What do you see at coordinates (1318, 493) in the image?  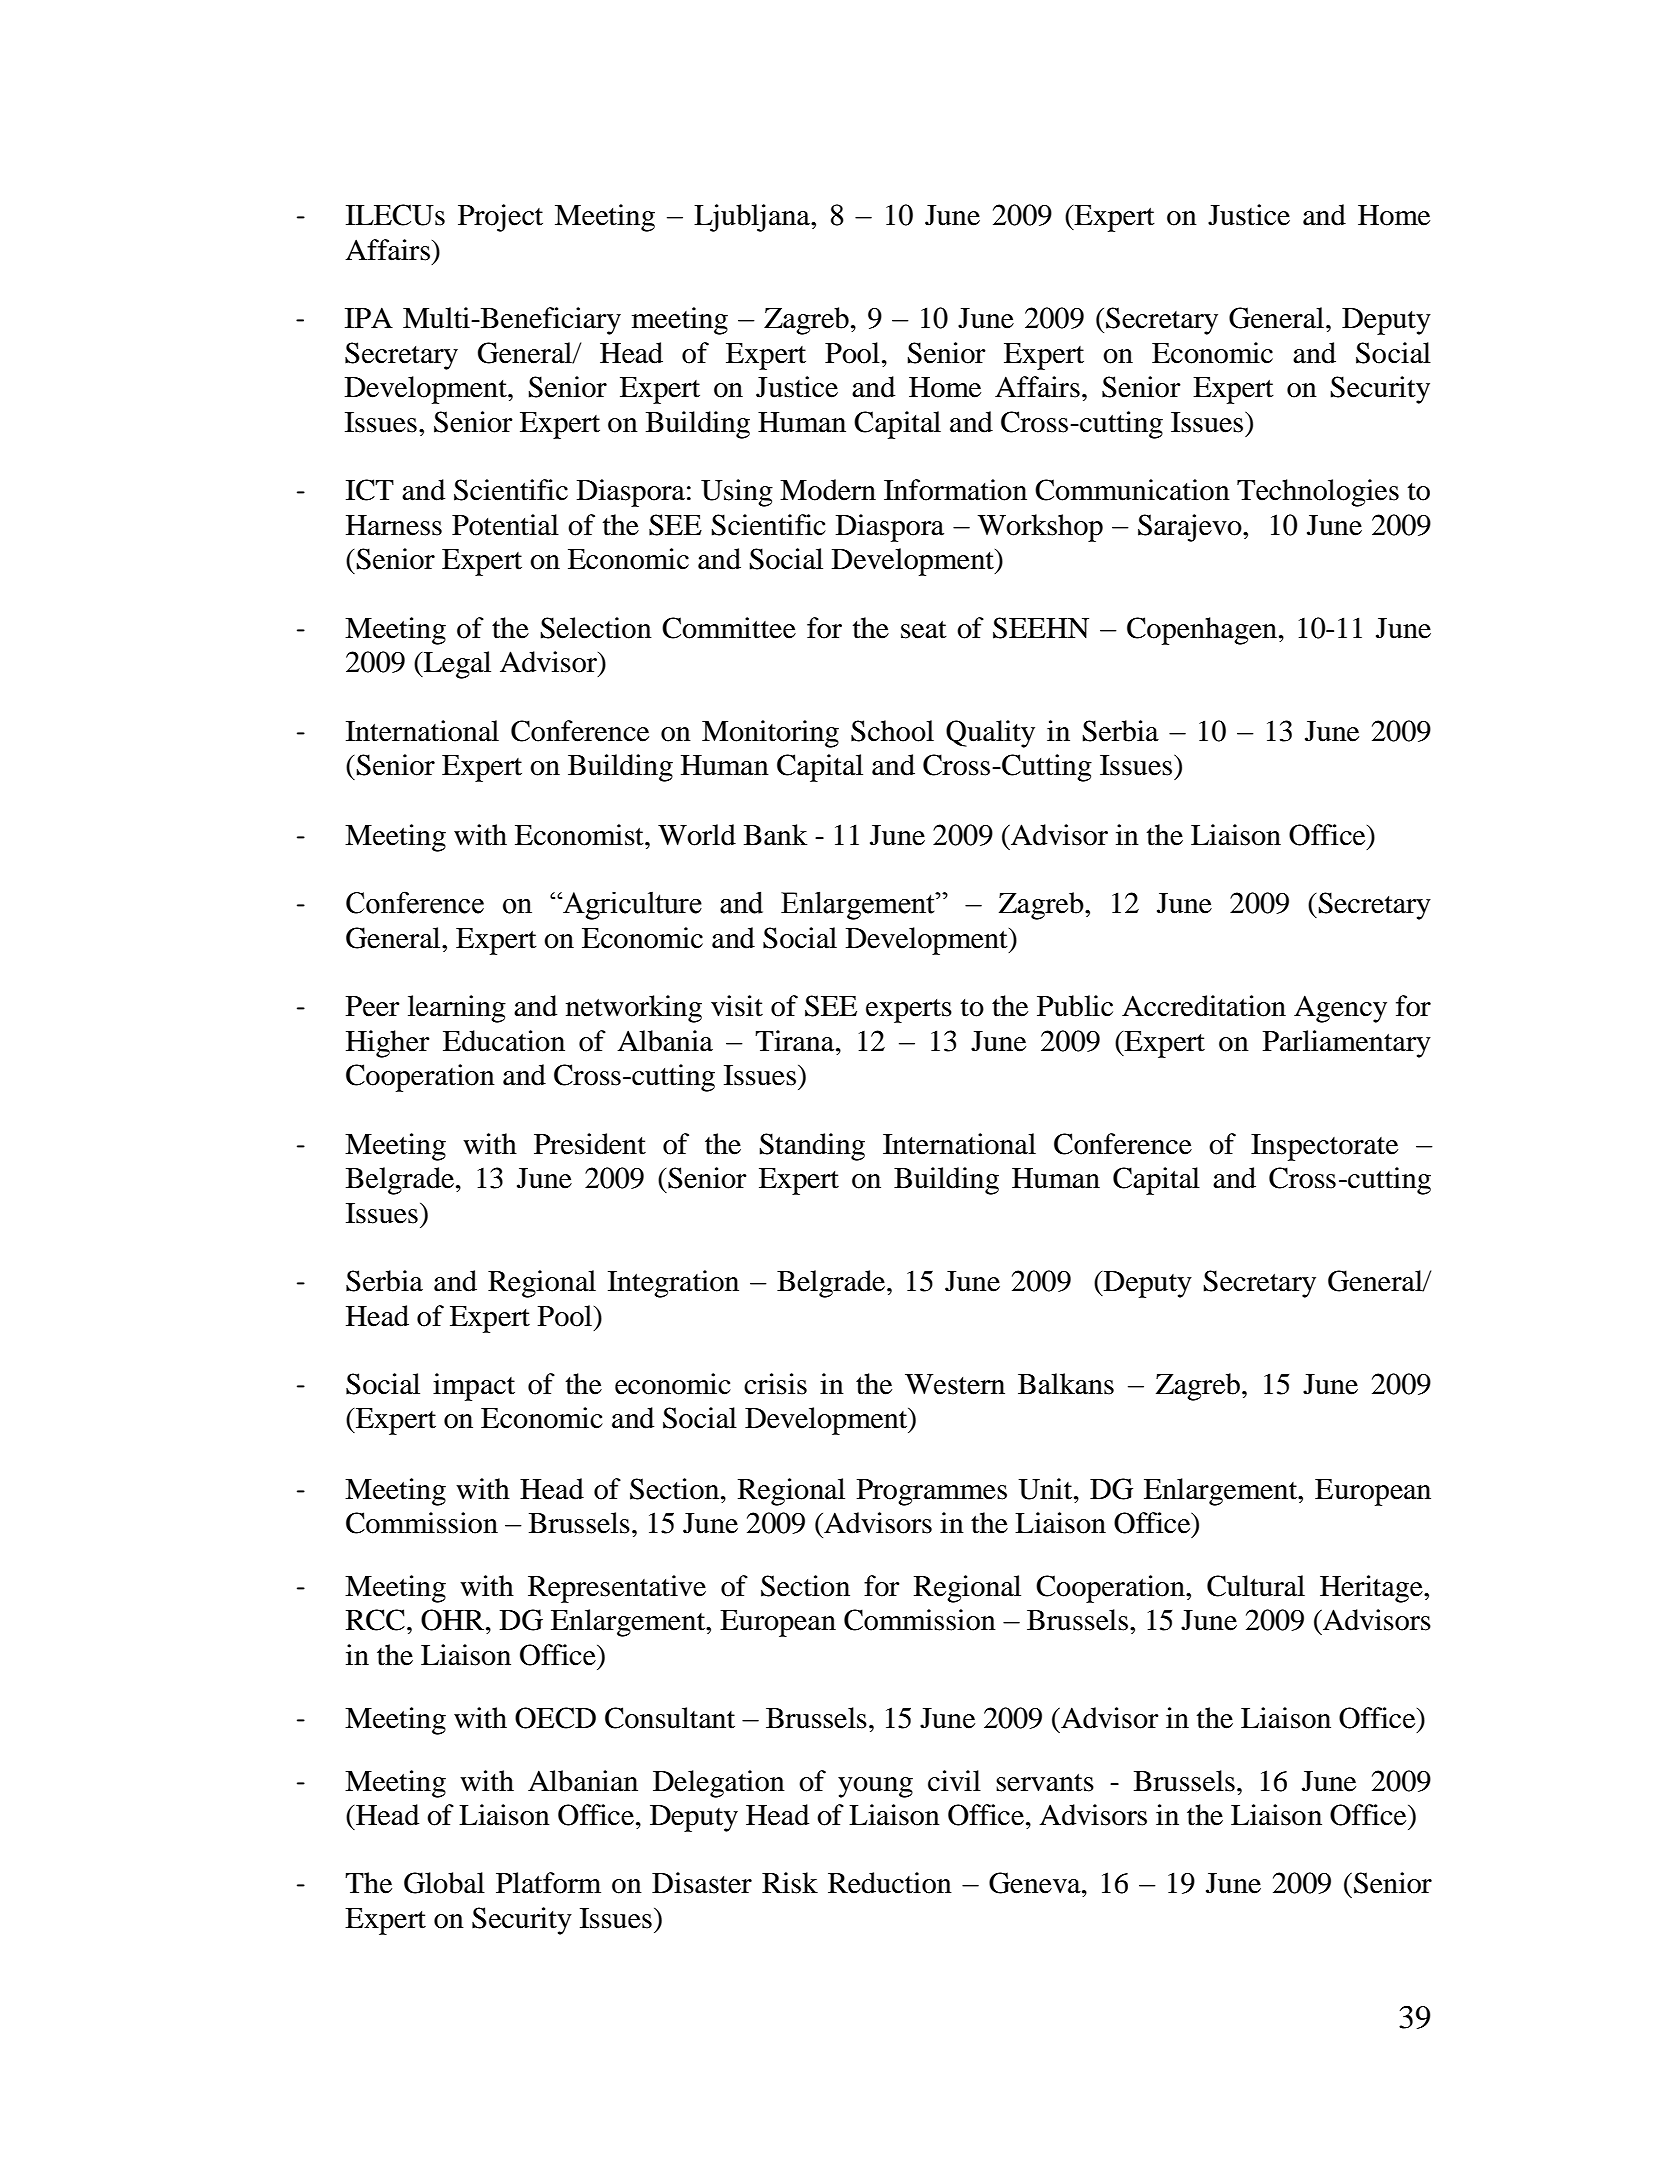 I see `Technologies` at bounding box center [1318, 493].
